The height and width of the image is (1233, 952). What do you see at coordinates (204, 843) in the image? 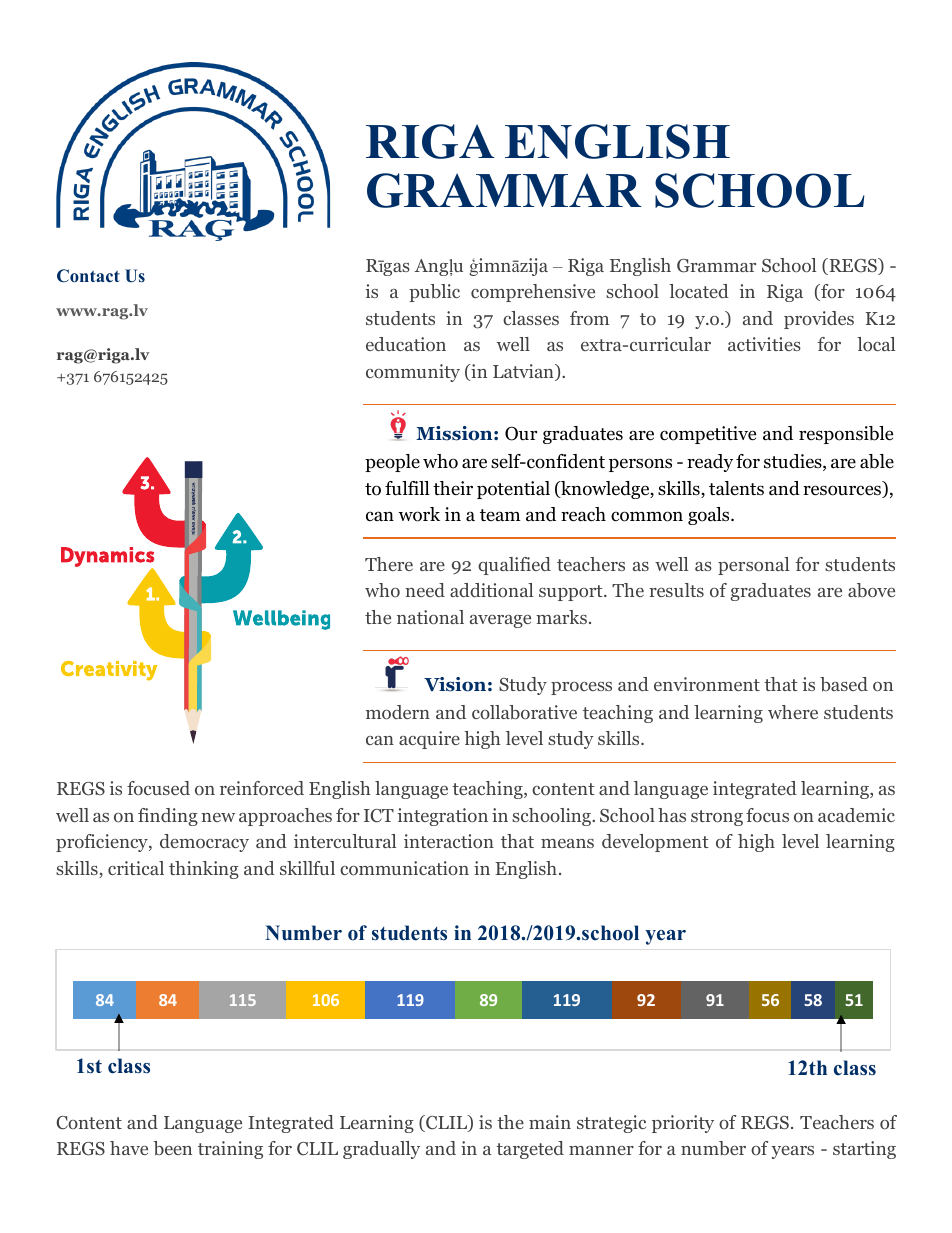
I see `democracy` at bounding box center [204, 843].
